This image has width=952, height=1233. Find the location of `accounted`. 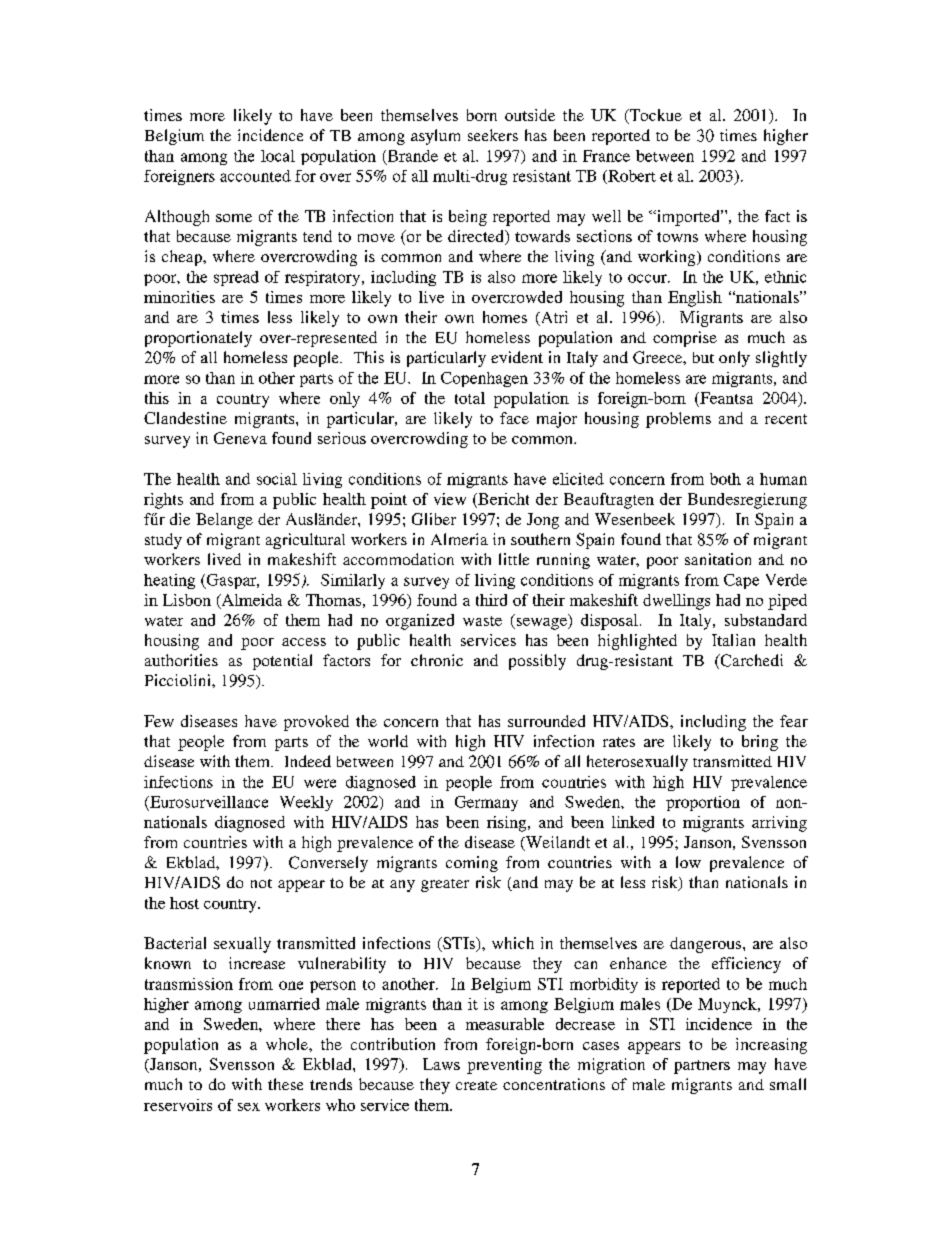

accounted is located at coordinates (255, 176).
